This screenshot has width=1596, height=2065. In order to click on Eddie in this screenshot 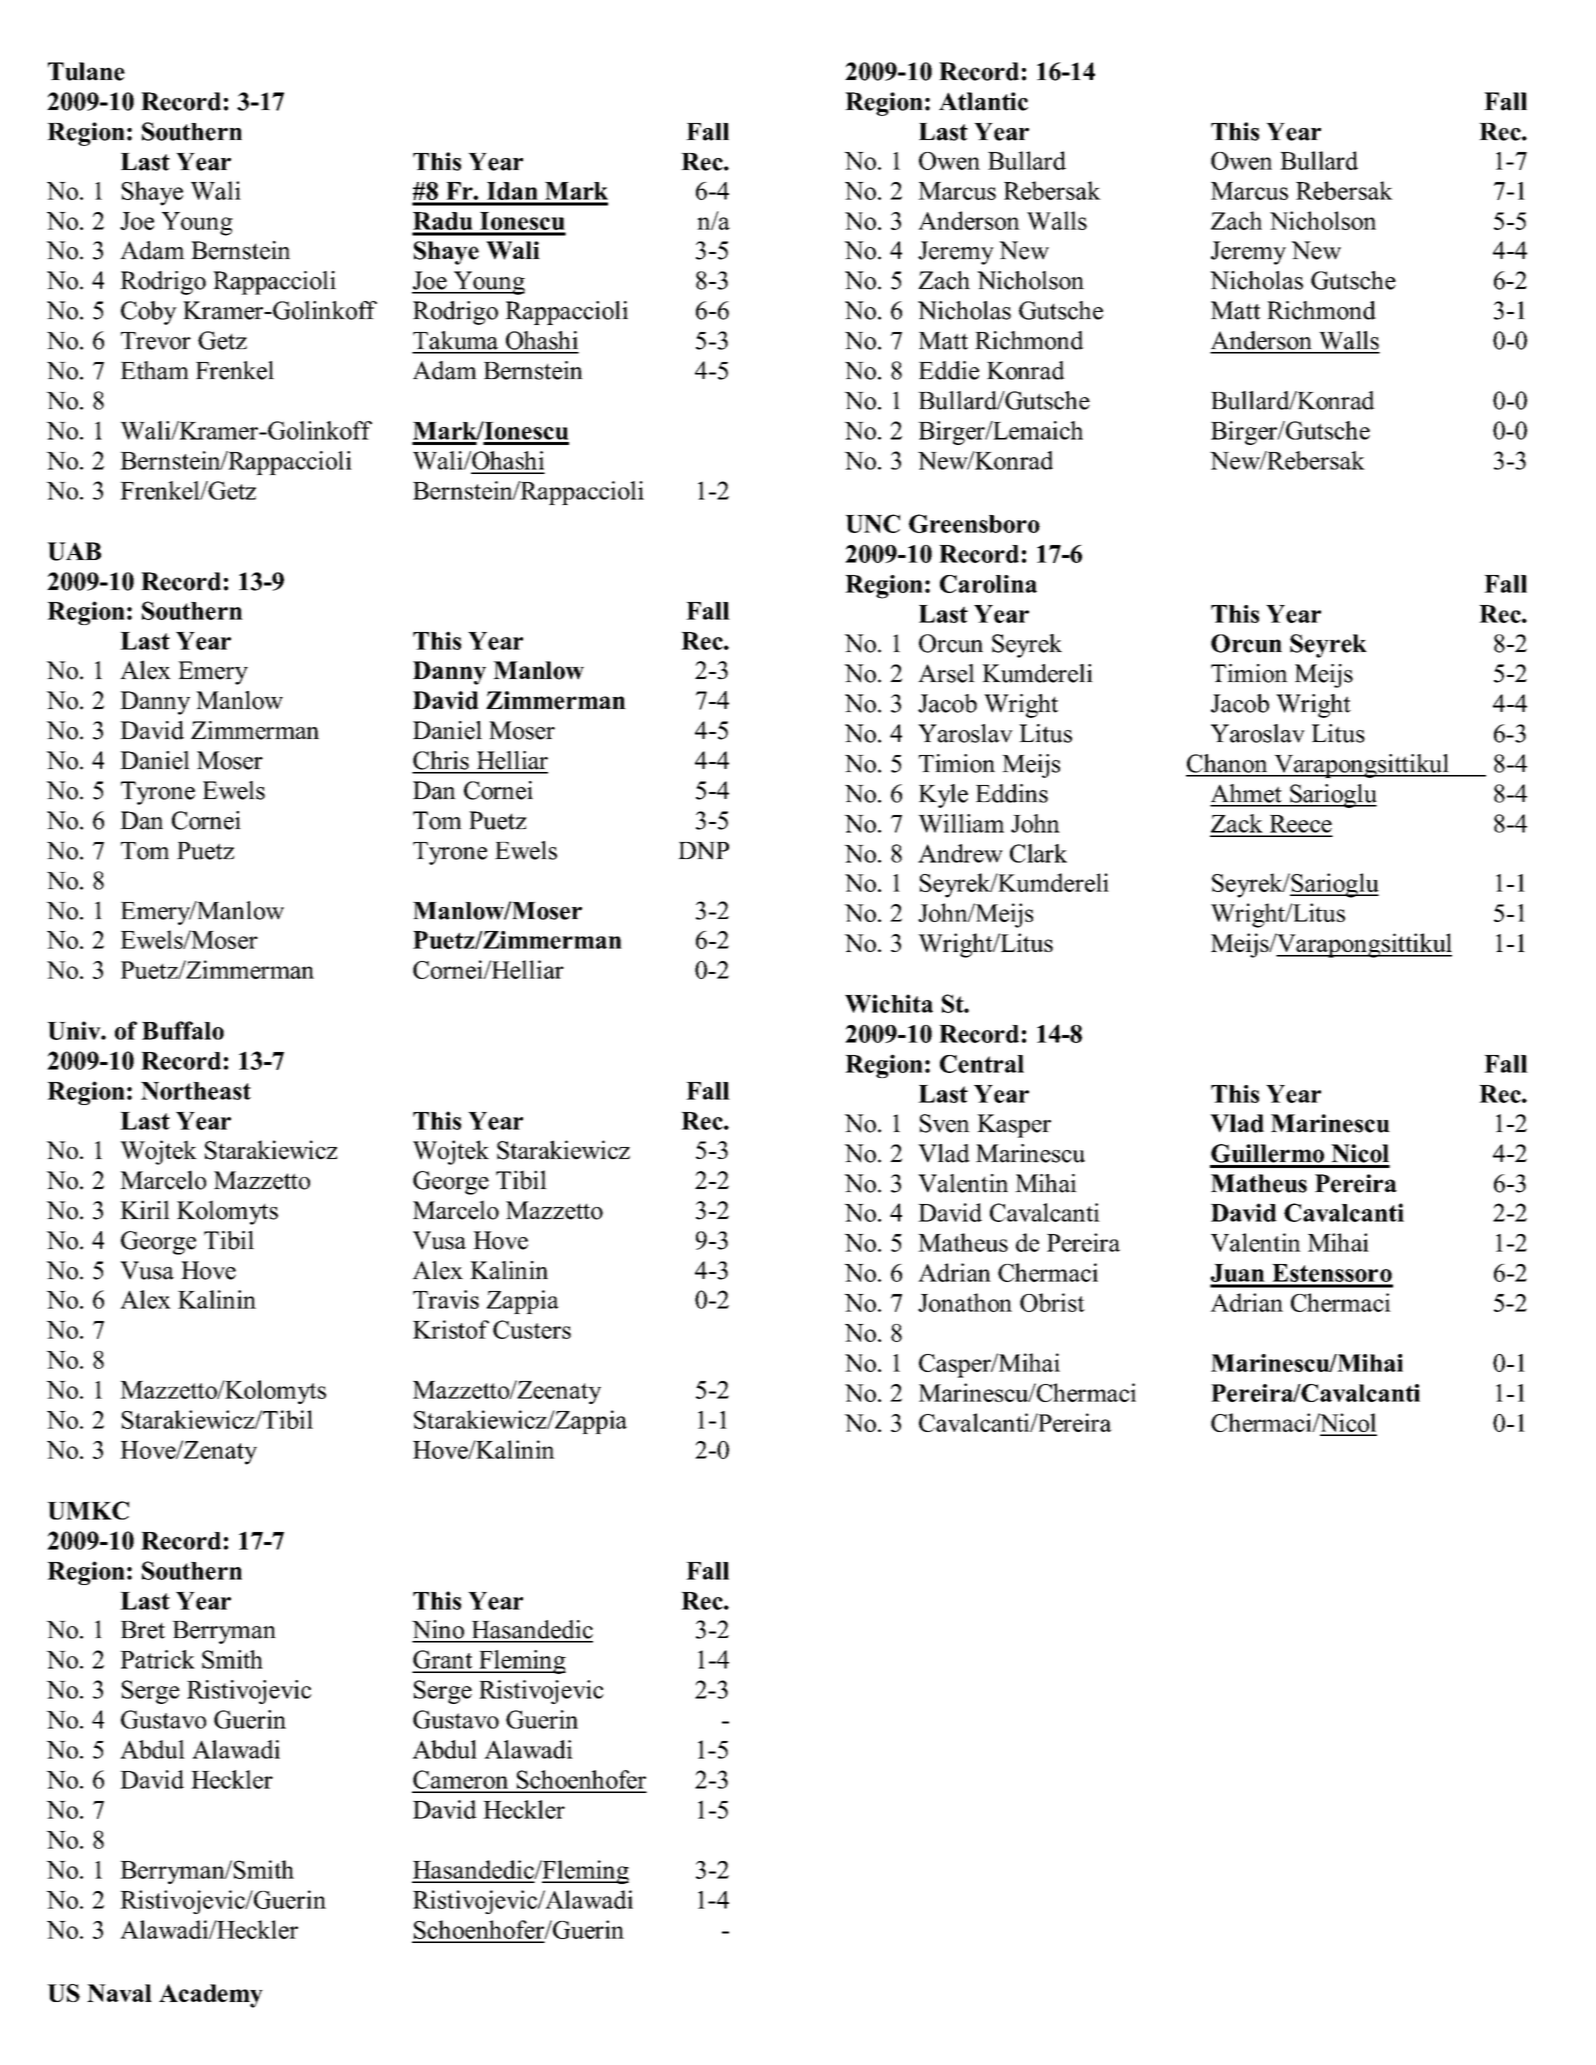, I will do `click(949, 370)`.
